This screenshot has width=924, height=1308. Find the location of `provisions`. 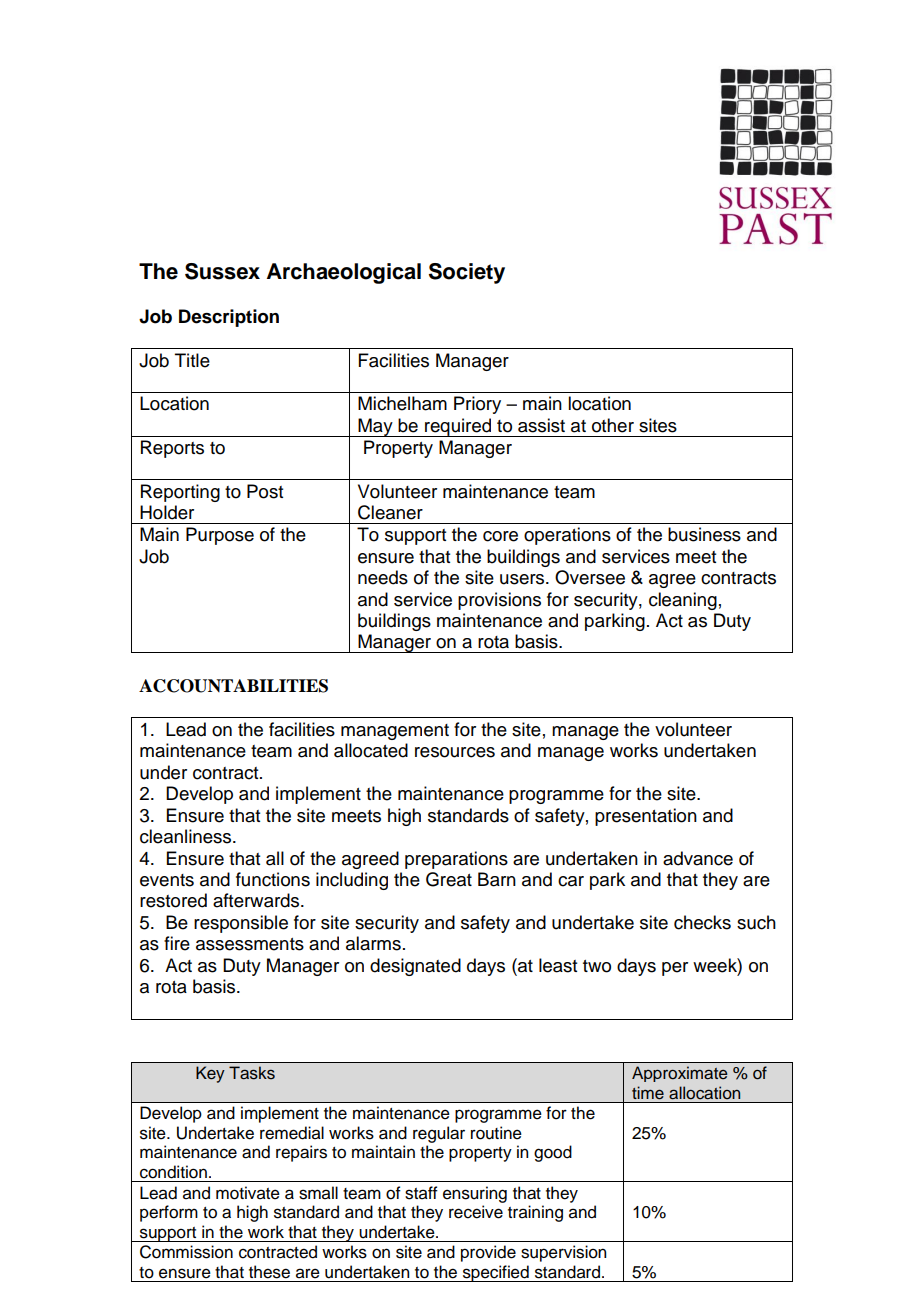

provisions is located at coordinates (499, 601).
